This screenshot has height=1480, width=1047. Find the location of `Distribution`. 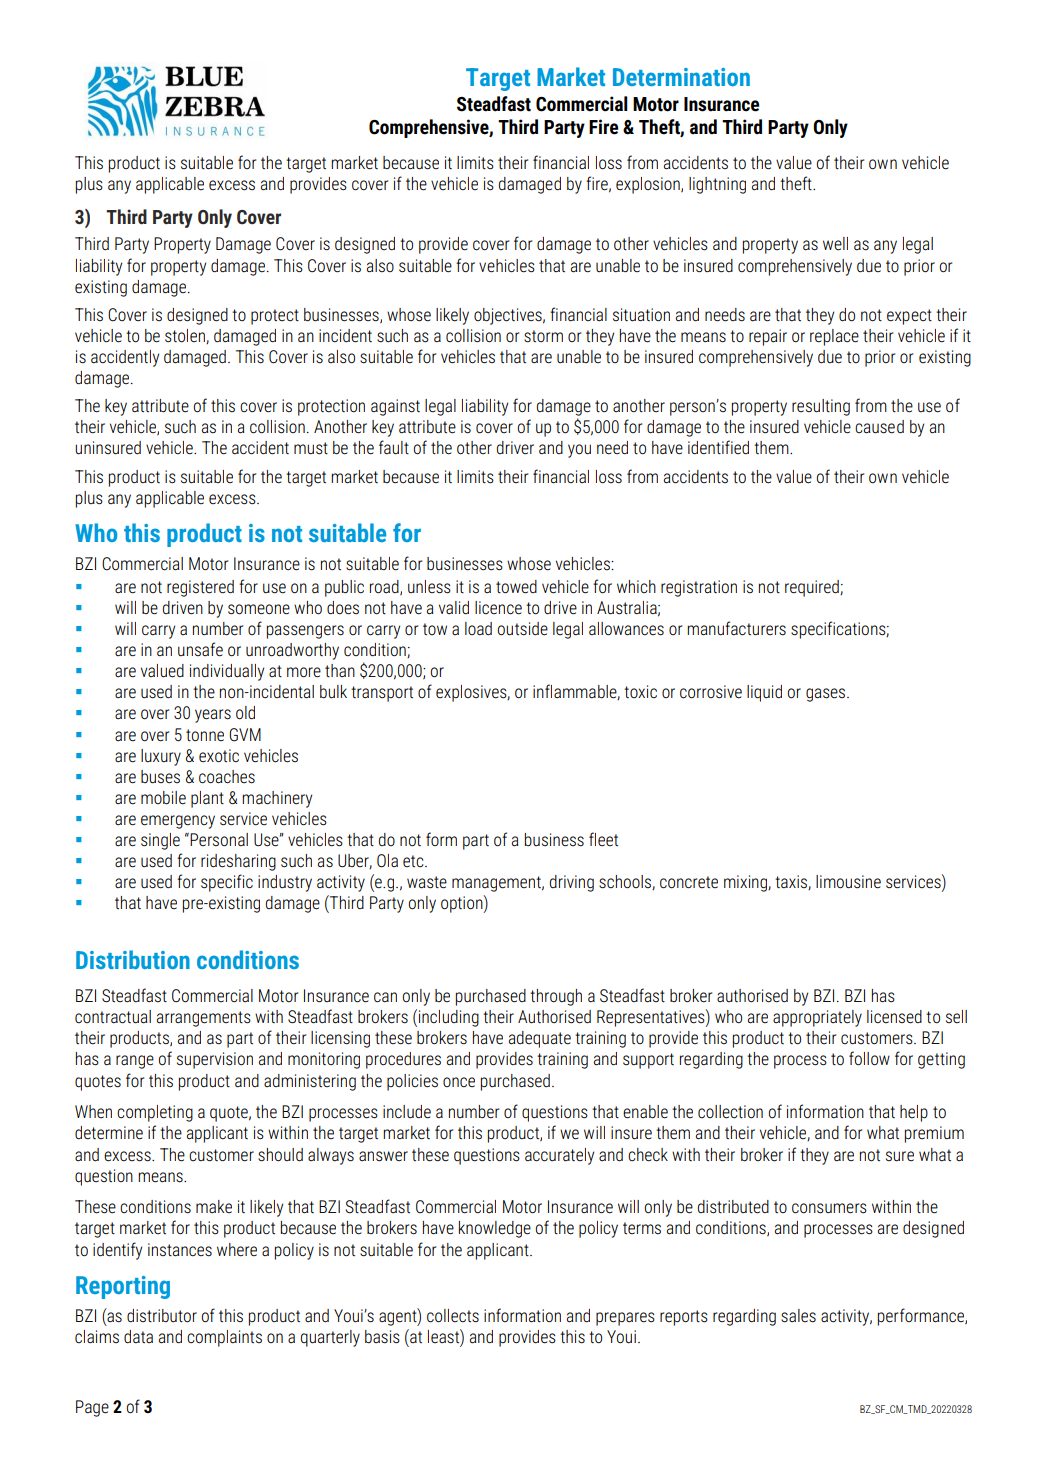

Distribution is located at coordinates (133, 959).
